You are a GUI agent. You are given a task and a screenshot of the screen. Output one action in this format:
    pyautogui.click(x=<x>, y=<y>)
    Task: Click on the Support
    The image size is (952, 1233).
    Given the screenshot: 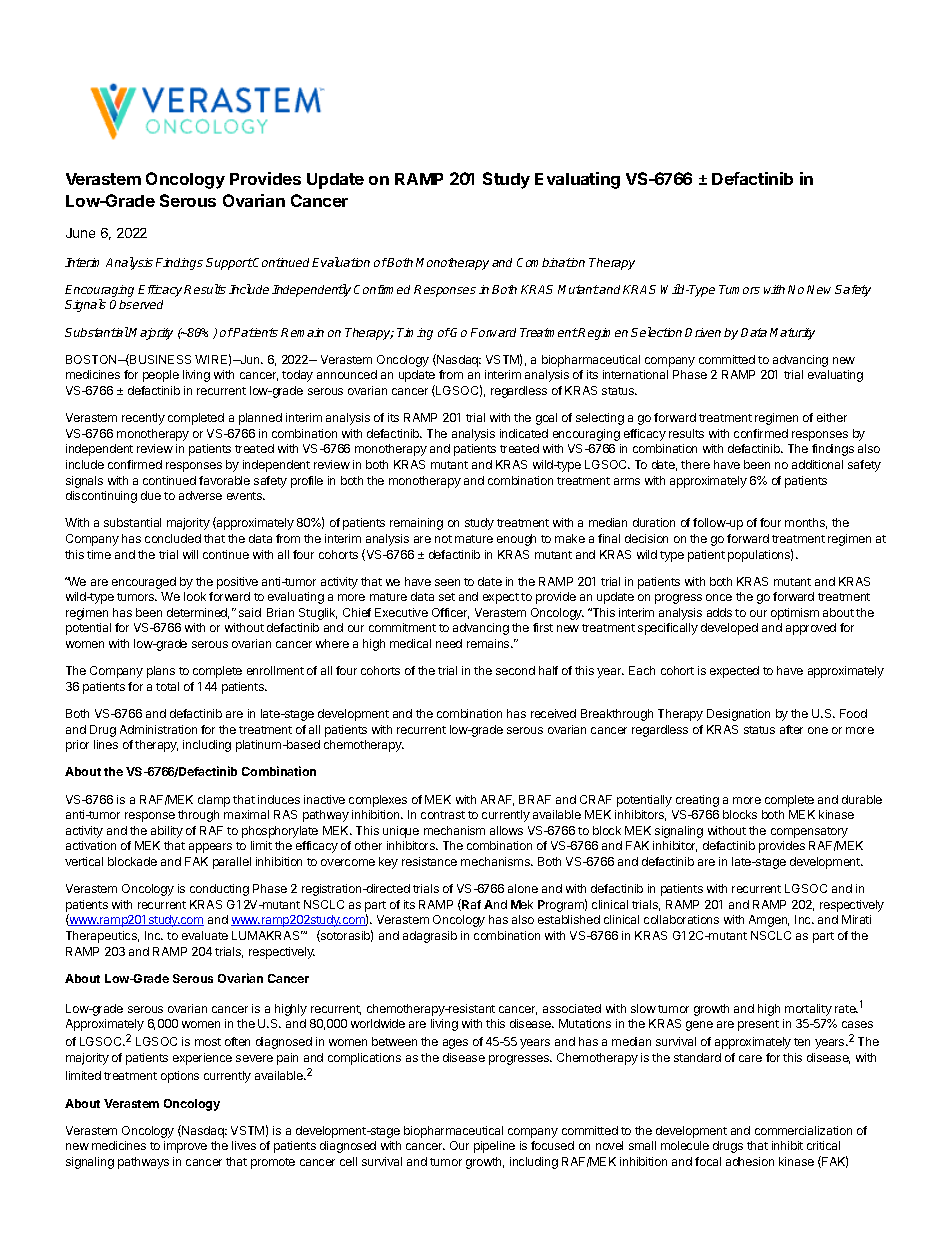 What is the action you would take?
    pyautogui.click(x=229, y=264)
